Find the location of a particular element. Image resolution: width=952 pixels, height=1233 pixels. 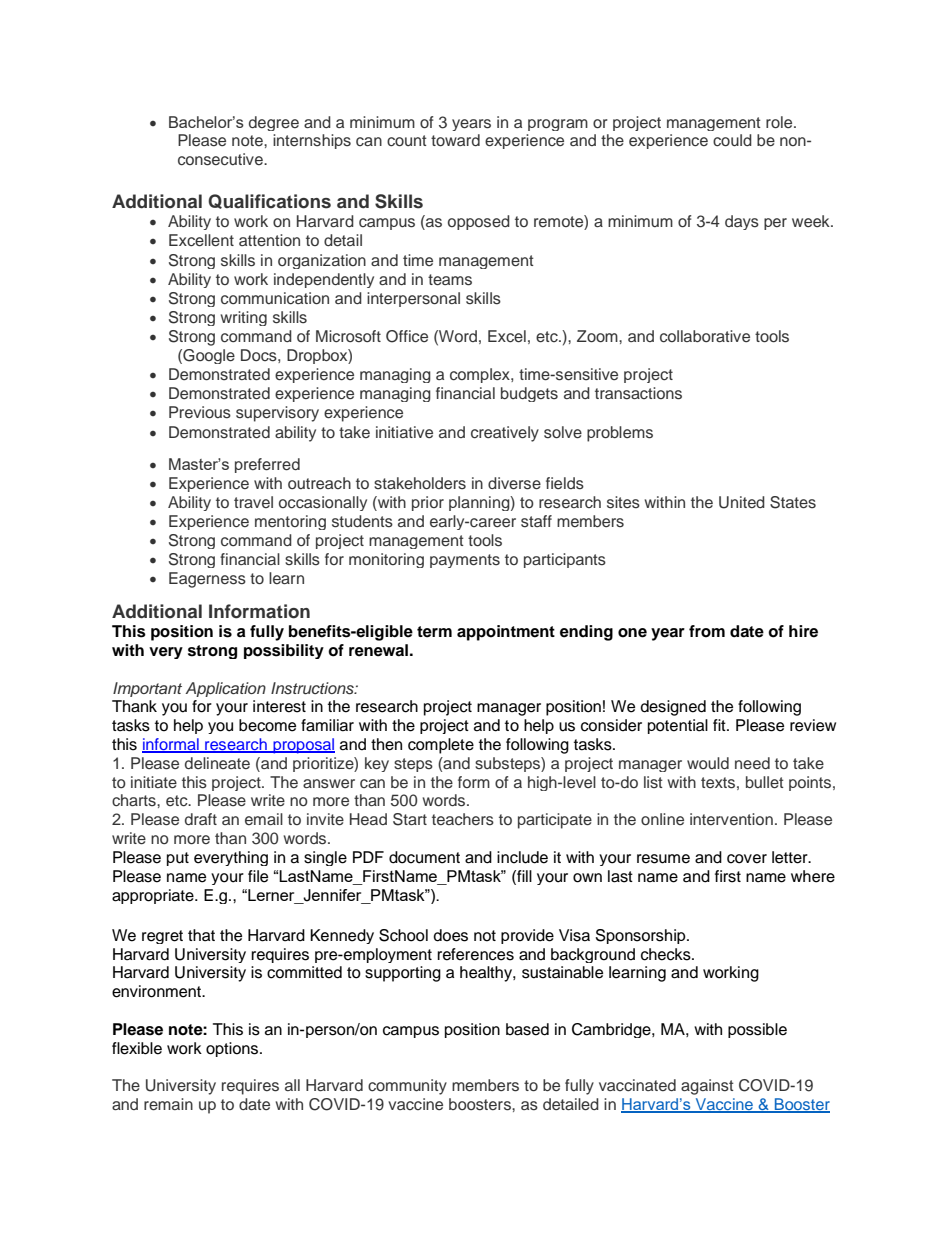

from is located at coordinates (707, 631).
